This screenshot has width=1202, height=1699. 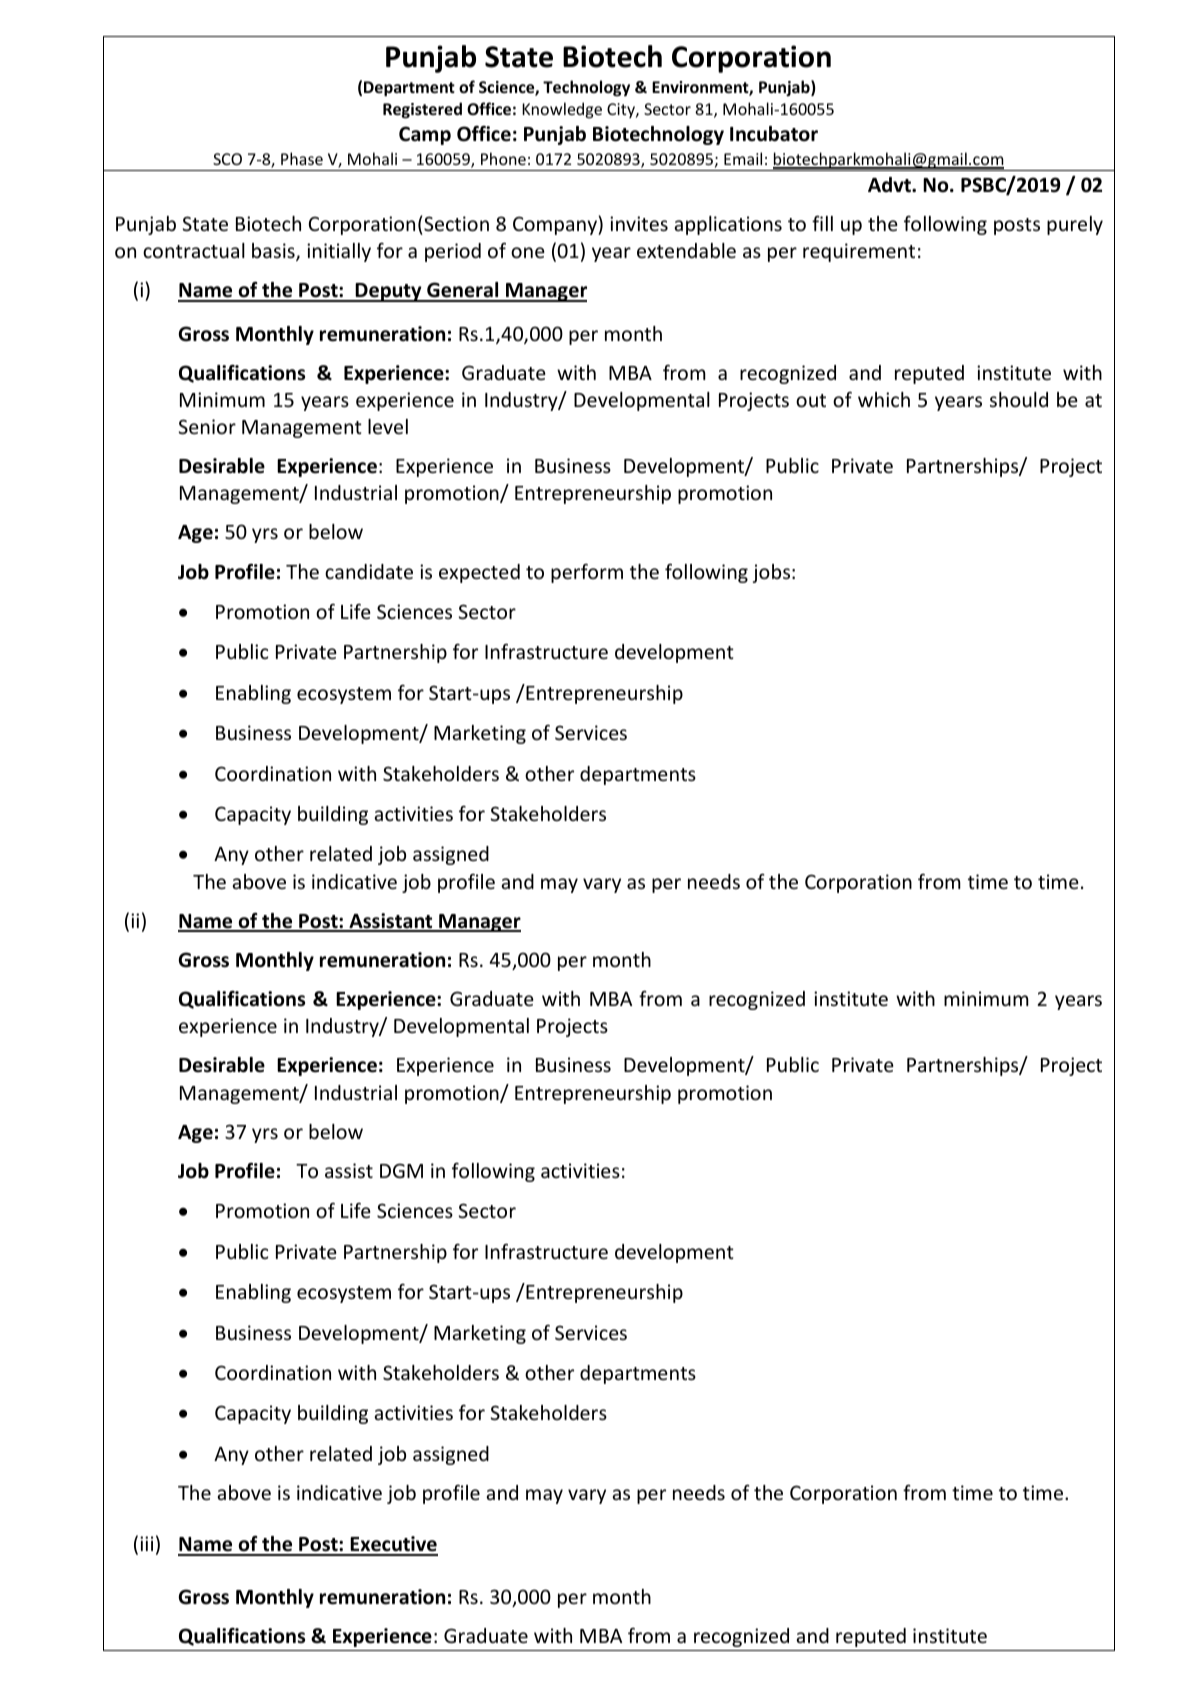 I want to click on should, so click(x=1019, y=399).
